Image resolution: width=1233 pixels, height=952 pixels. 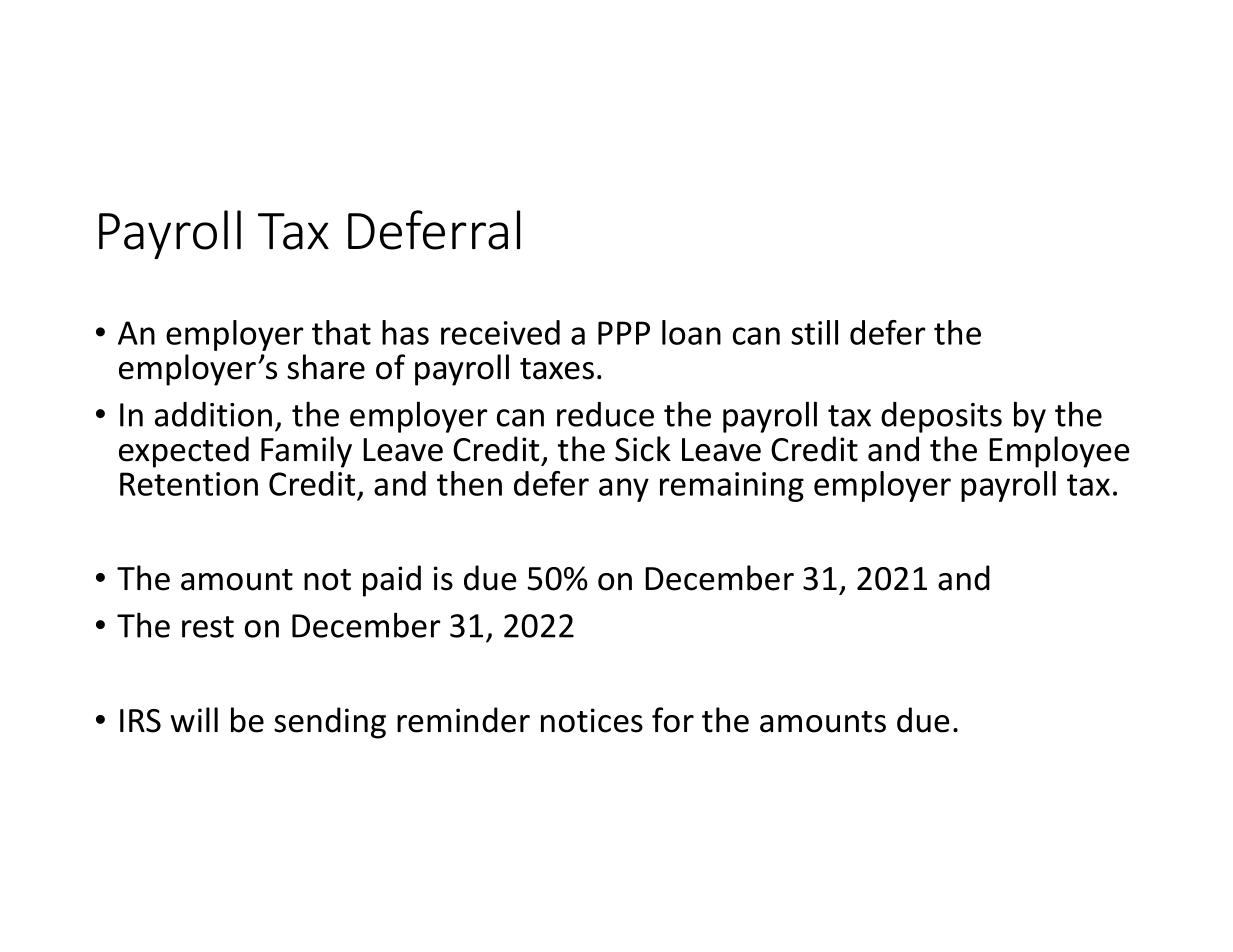 I want to click on PPP, so click(x=624, y=333).
